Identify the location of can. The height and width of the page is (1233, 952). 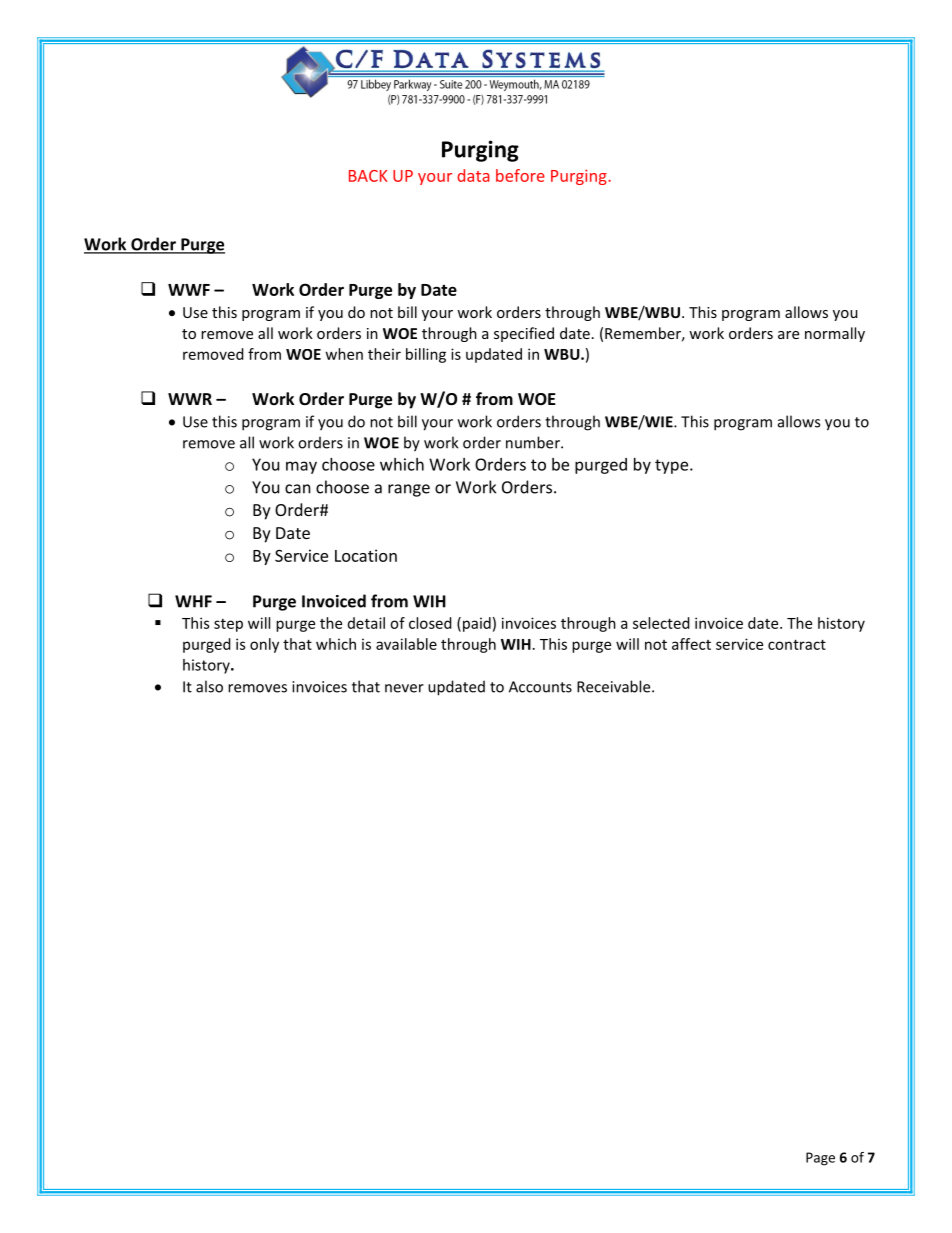
(298, 489).
